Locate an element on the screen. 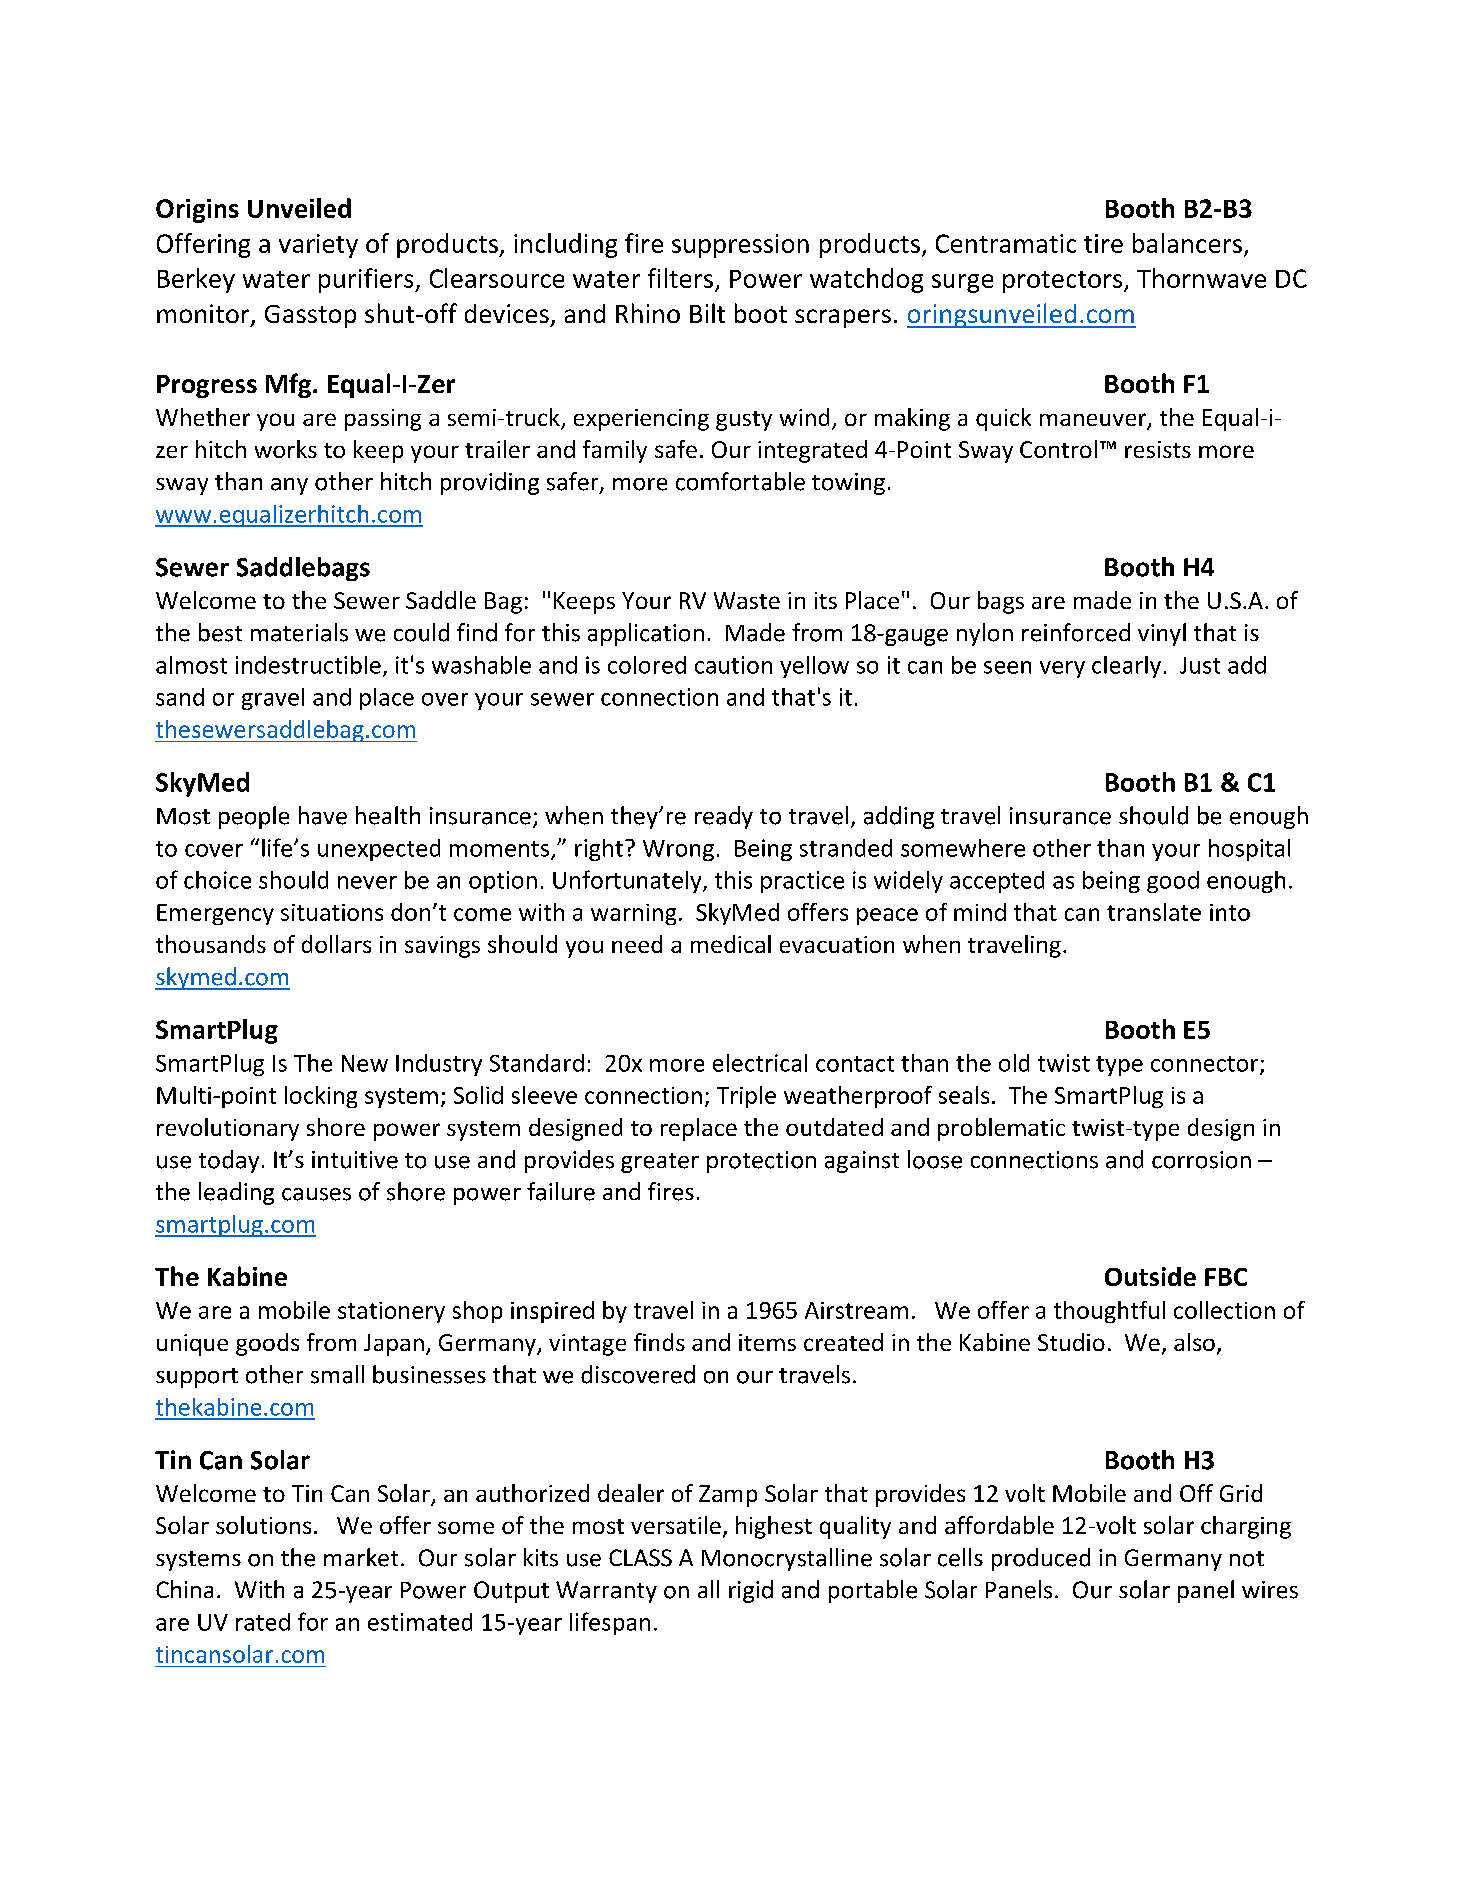  works is located at coordinates (286, 449).
